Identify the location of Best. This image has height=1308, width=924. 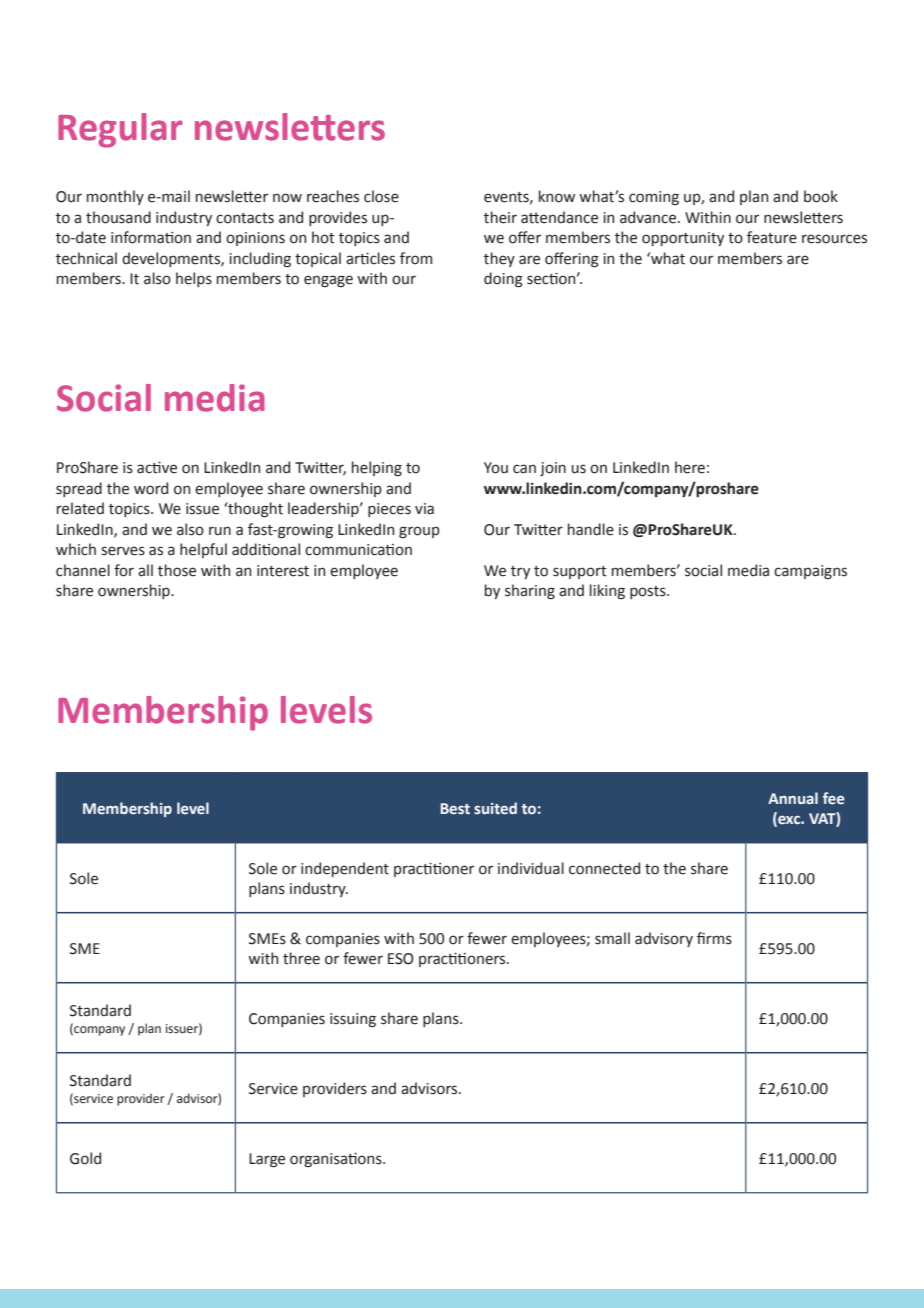
(455, 808).
